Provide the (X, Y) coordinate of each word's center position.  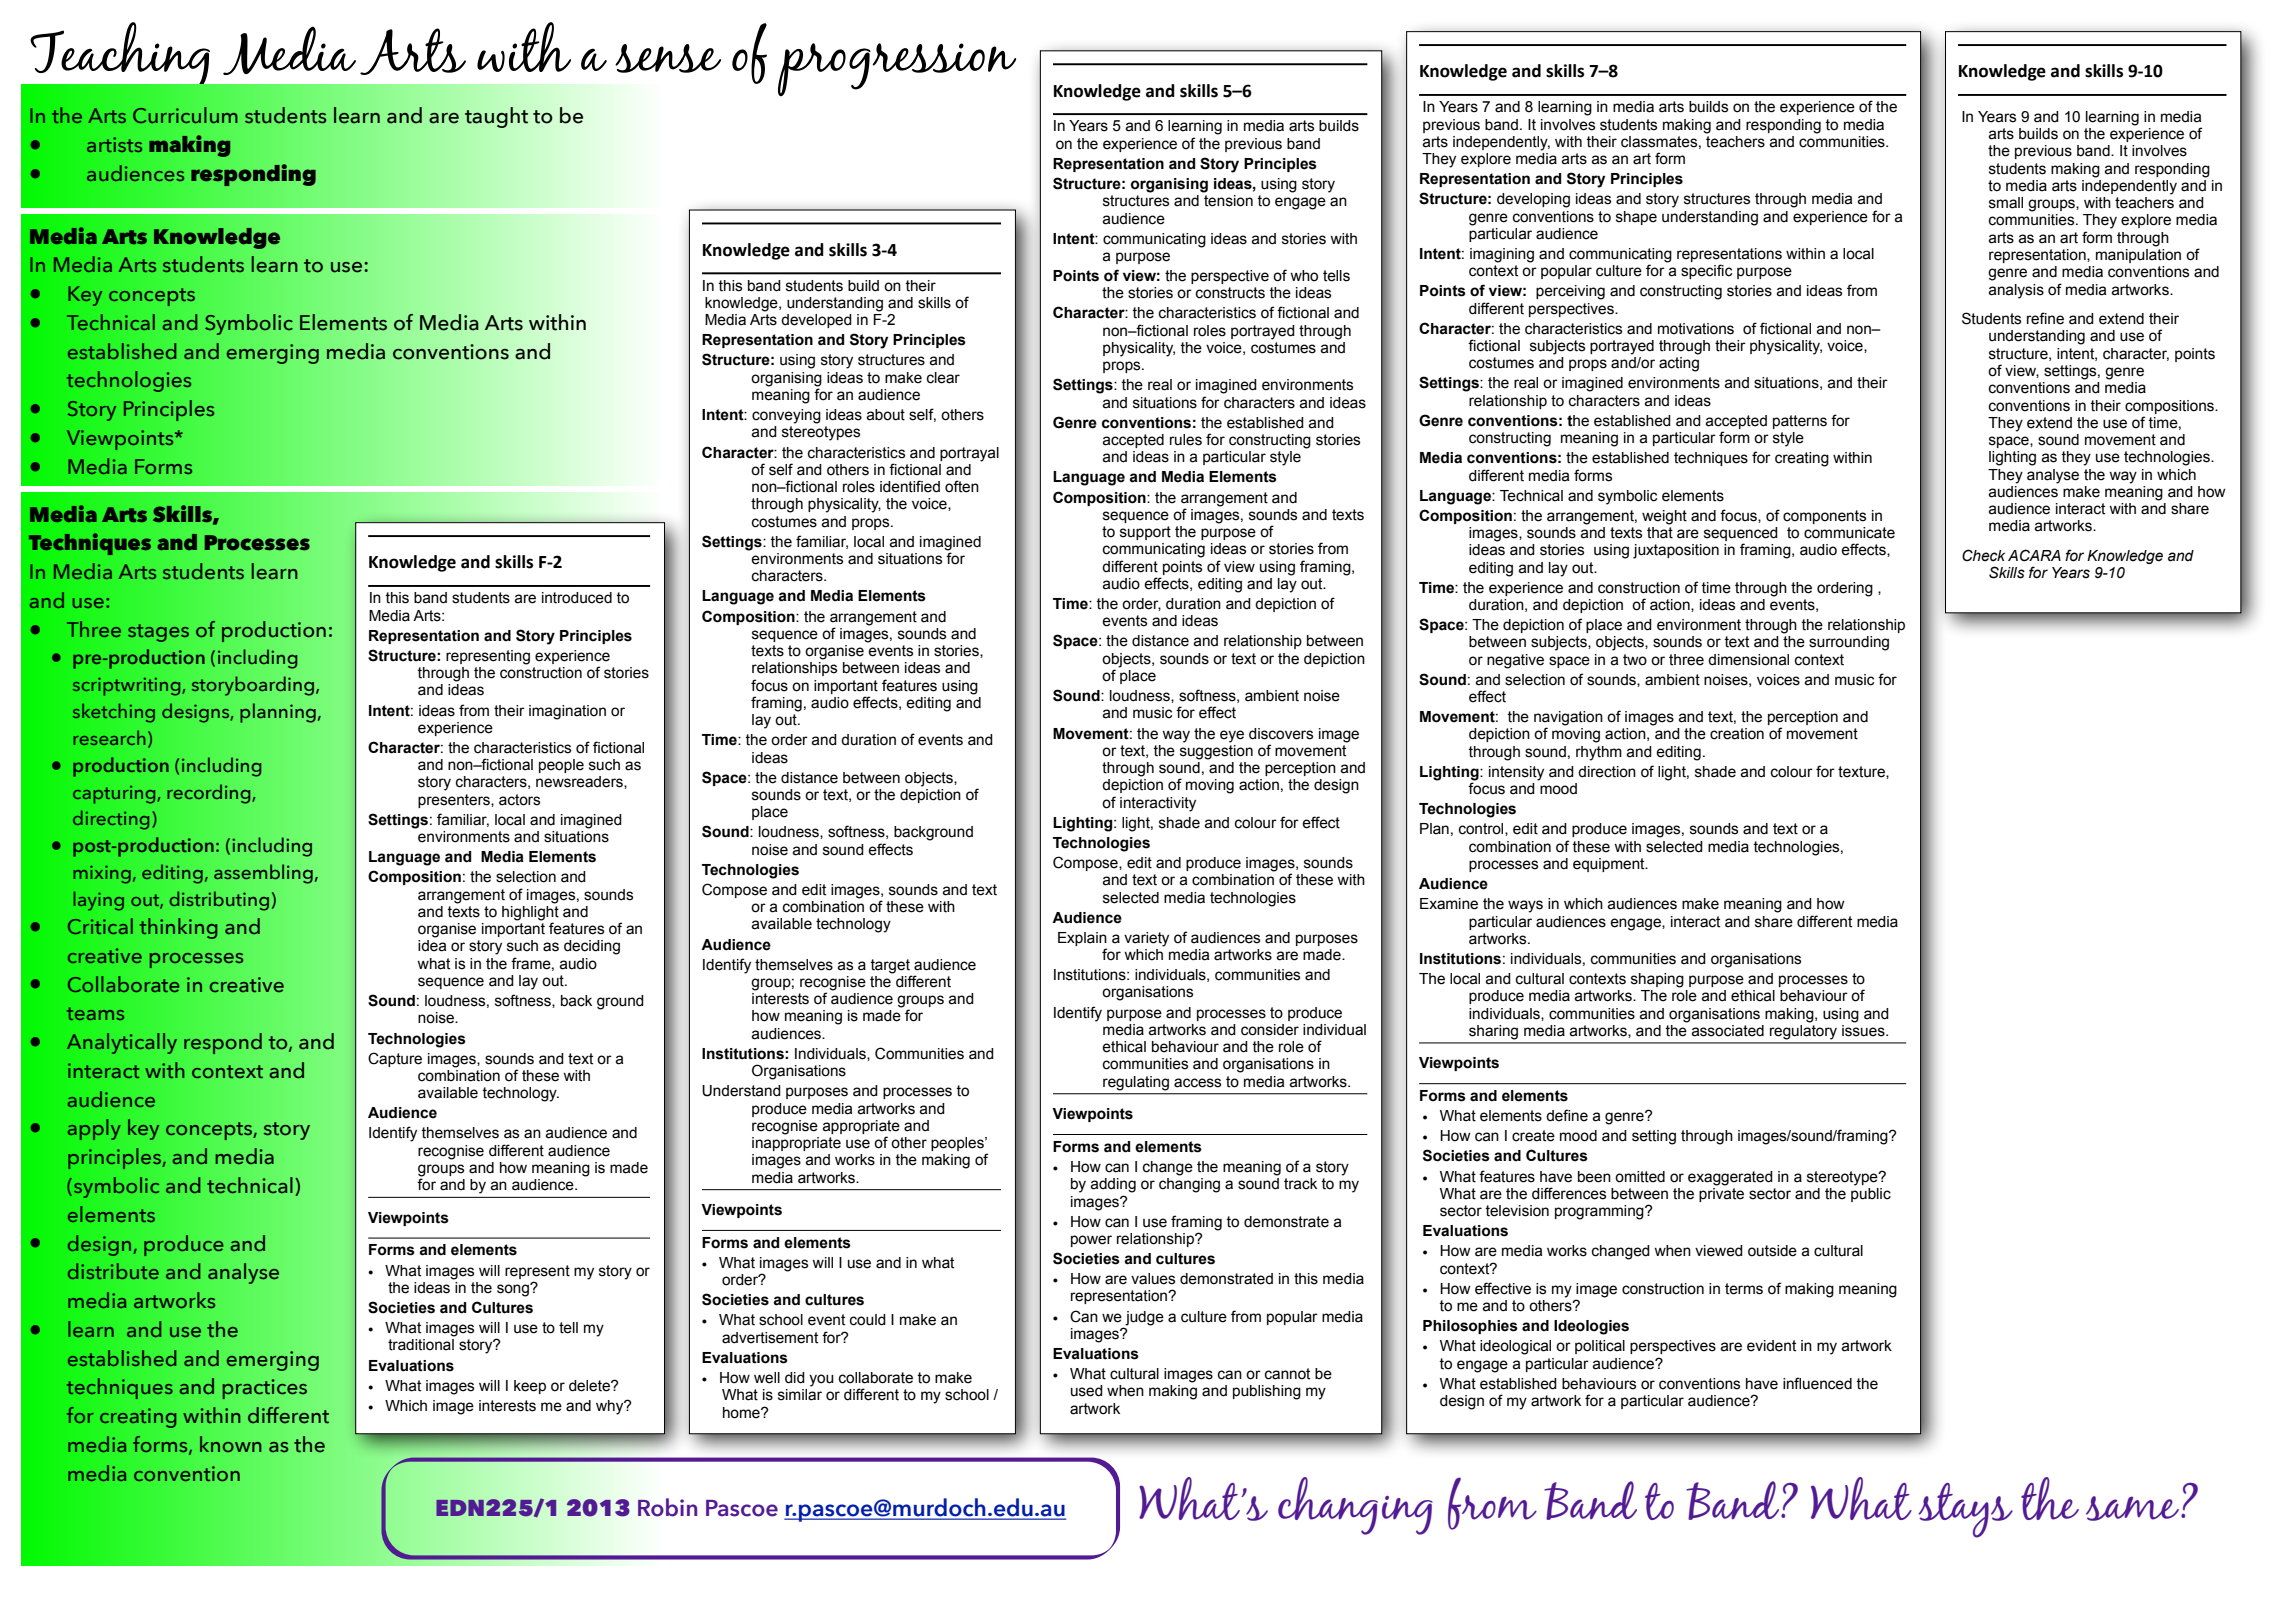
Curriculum (185, 115)
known (230, 1444)
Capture (395, 1059)
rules (1186, 440)
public (1871, 1193)
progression (897, 69)
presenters (455, 801)
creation (1737, 734)
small (2006, 203)
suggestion (1216, 751)
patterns (1800, 422)
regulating (1136, 1083)
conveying (786, 416)
